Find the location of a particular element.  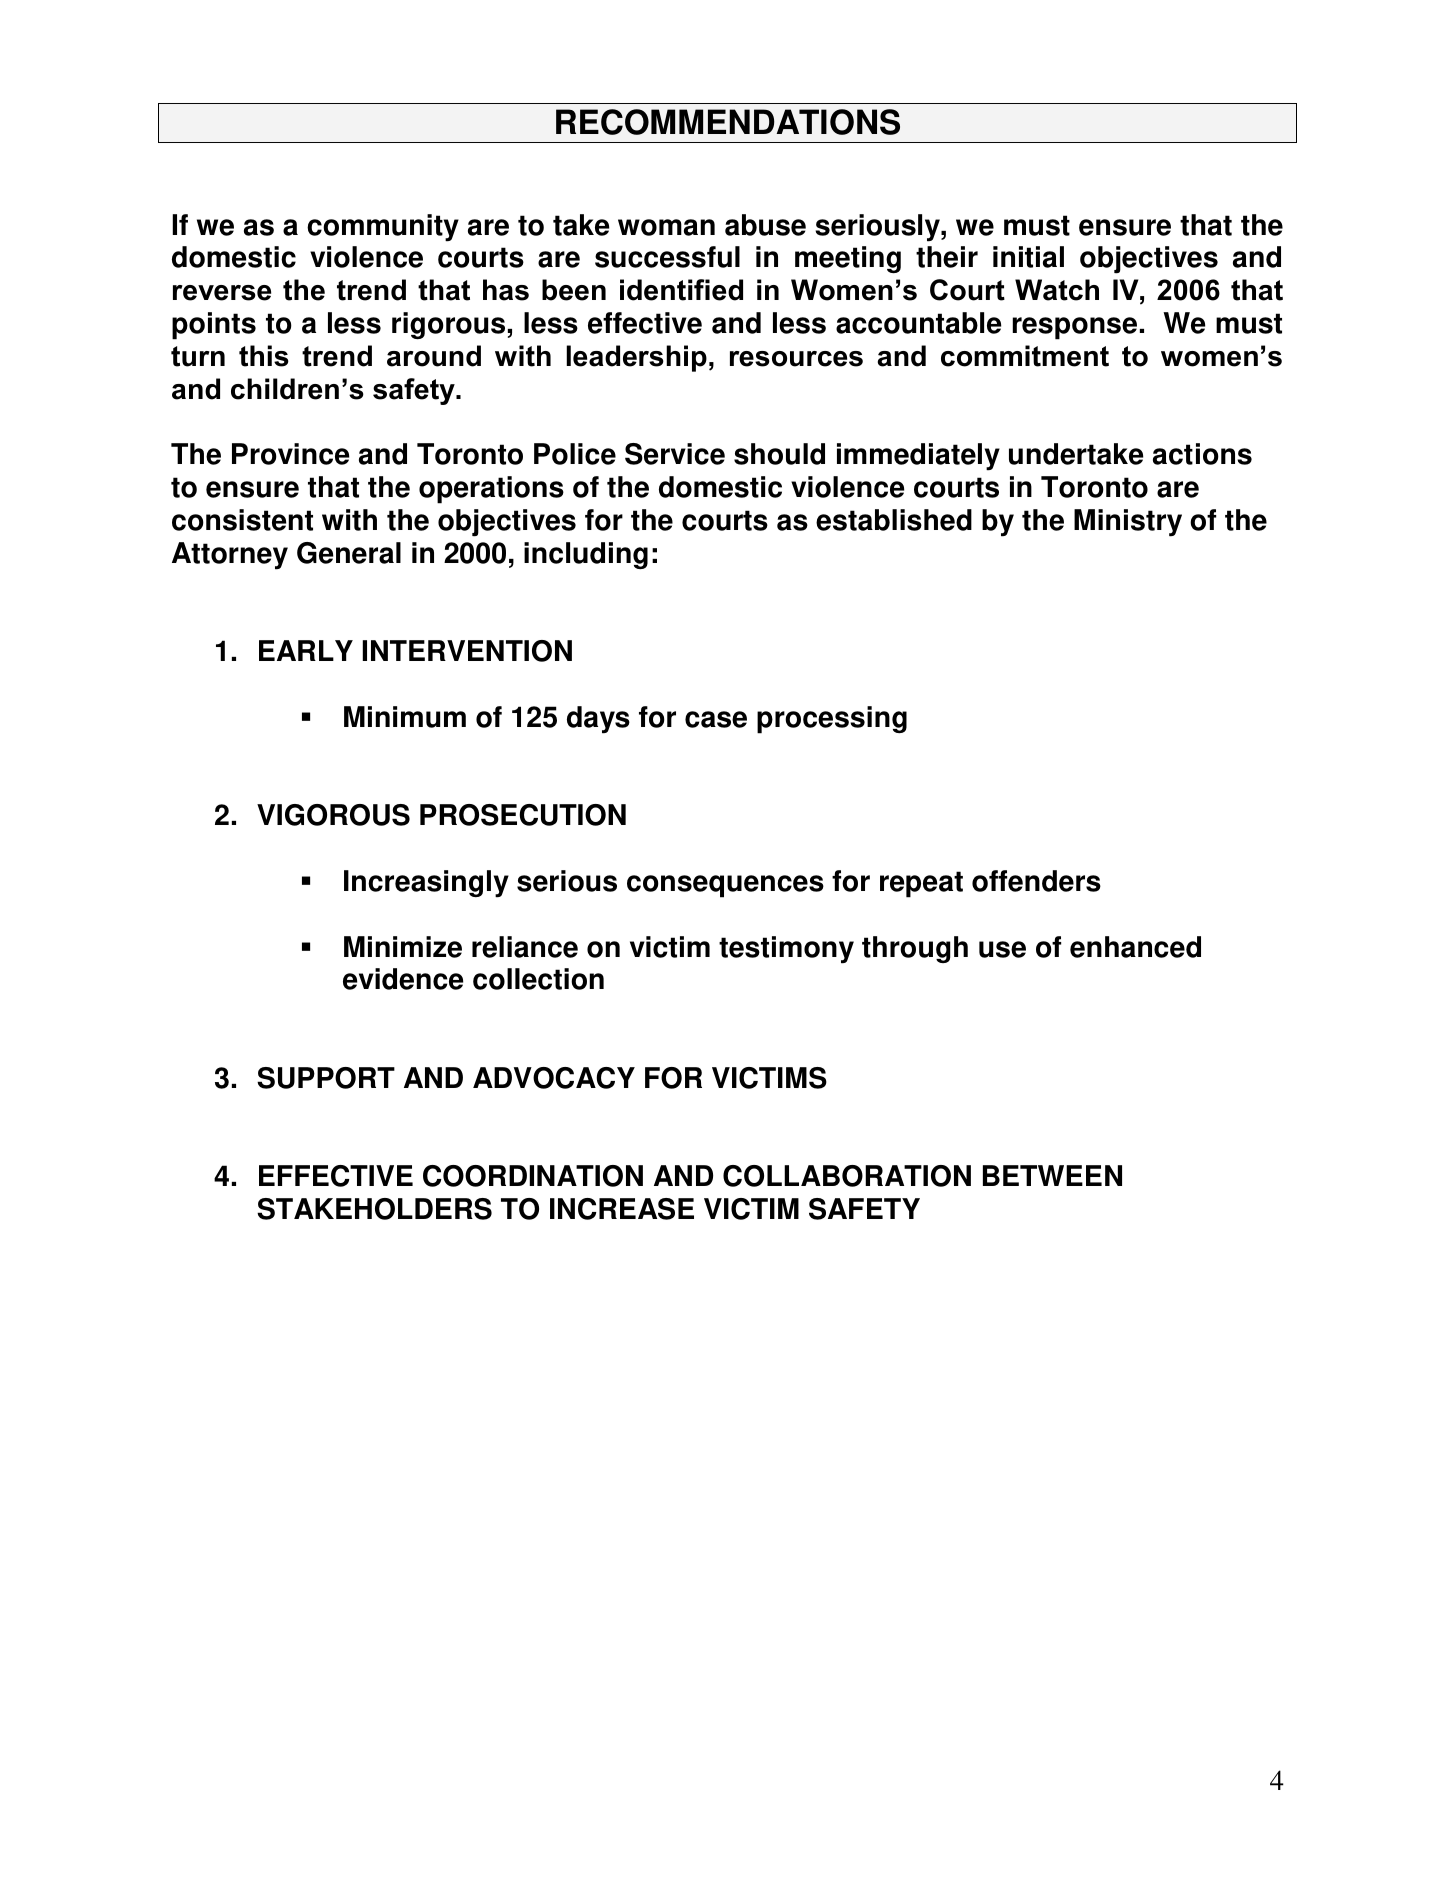

RECOMMENDATIONS is located at coordinates (728, 122).
